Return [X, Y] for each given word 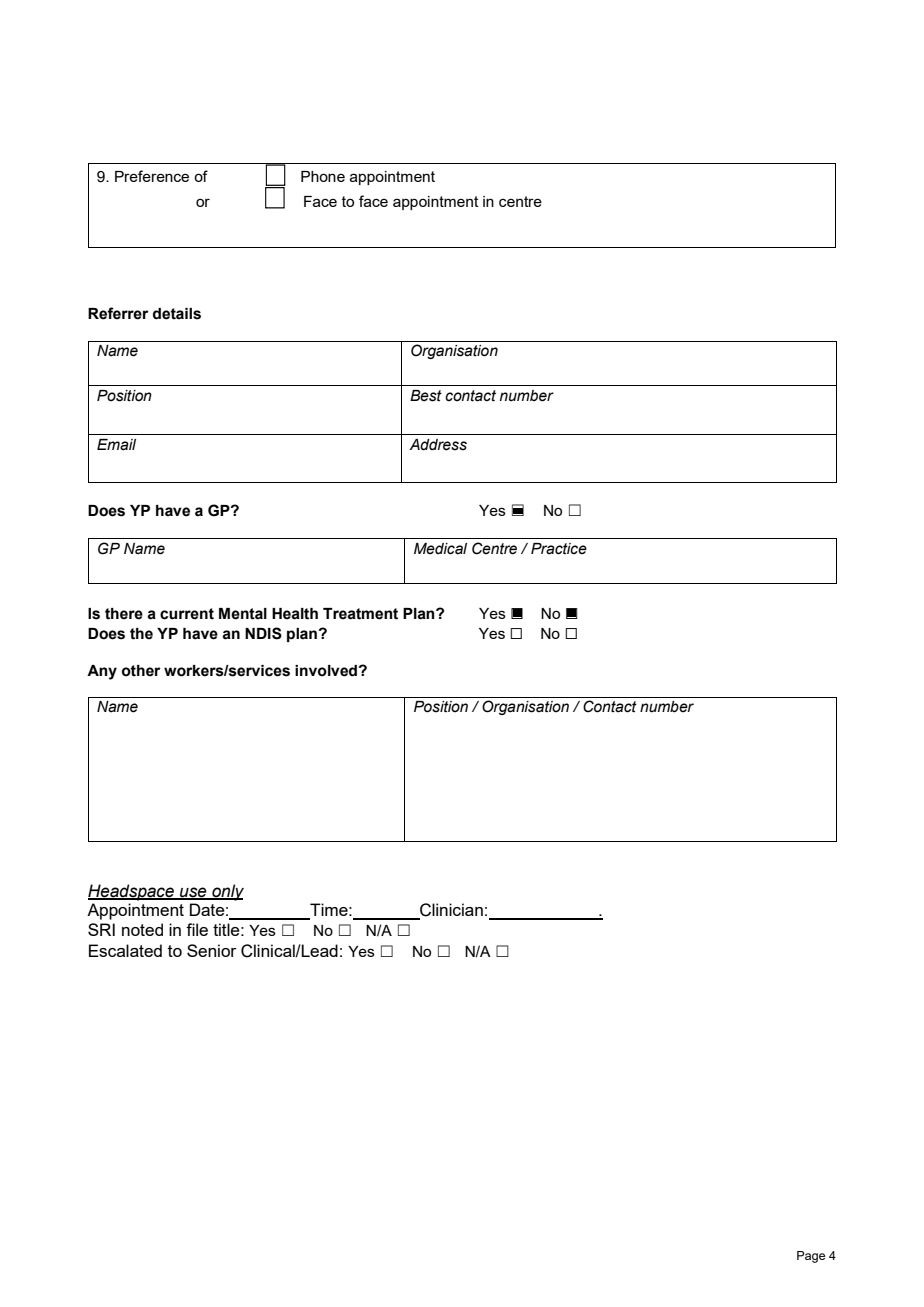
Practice [559, 549]
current [187, 614]
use [193, 893]
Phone [323, 176]
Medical [440, 549]
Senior [212, 950]
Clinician [450, 911]
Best [426, 396]
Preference [152, 176]
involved [327, 671]
